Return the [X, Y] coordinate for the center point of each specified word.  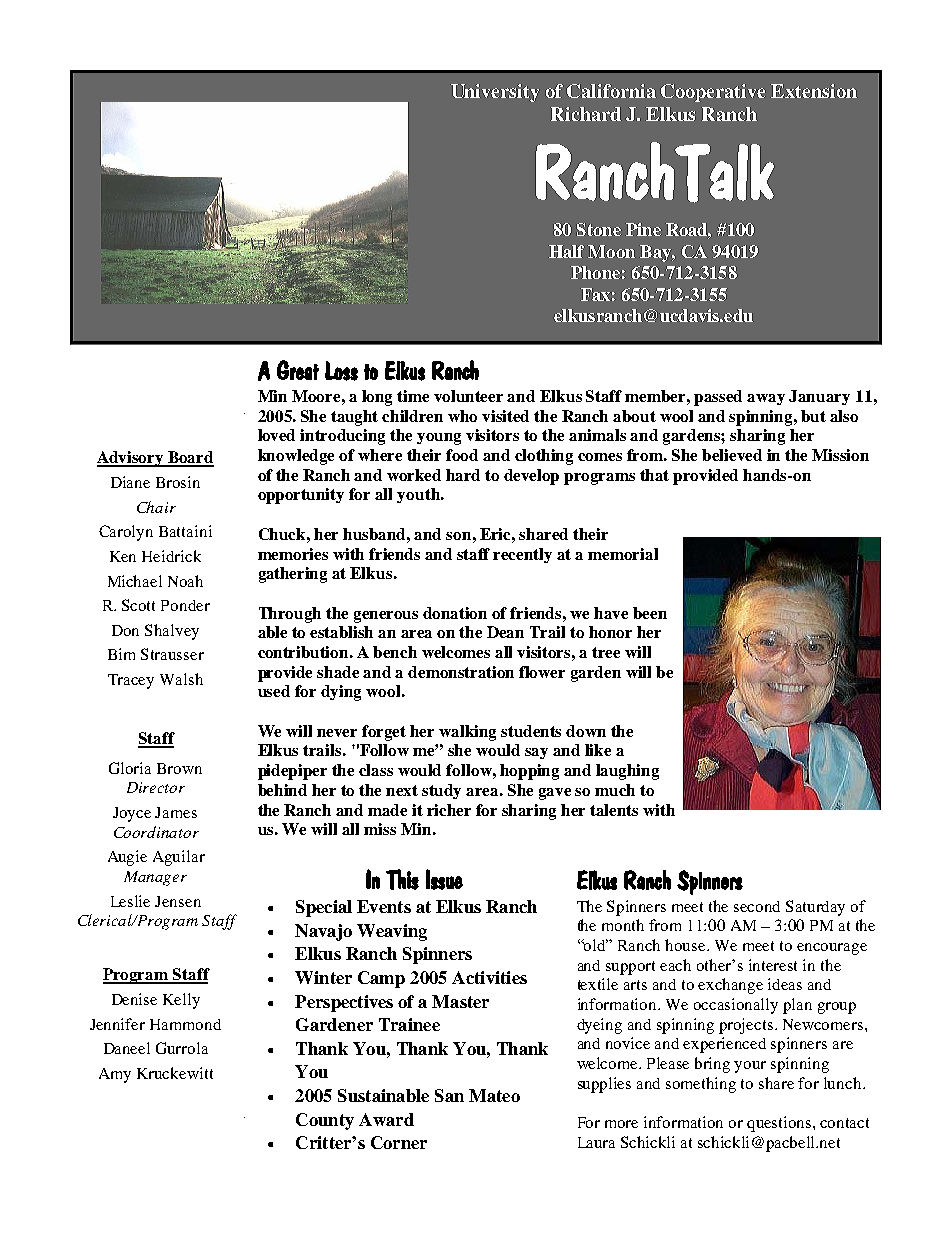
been [650, 613]
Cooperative [713, 93]
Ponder [185, 605]
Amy [115, 1075]
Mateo [494, 1095]
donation [455, 613]
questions [780, 1124]
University [495, 93]
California [611, 91]
